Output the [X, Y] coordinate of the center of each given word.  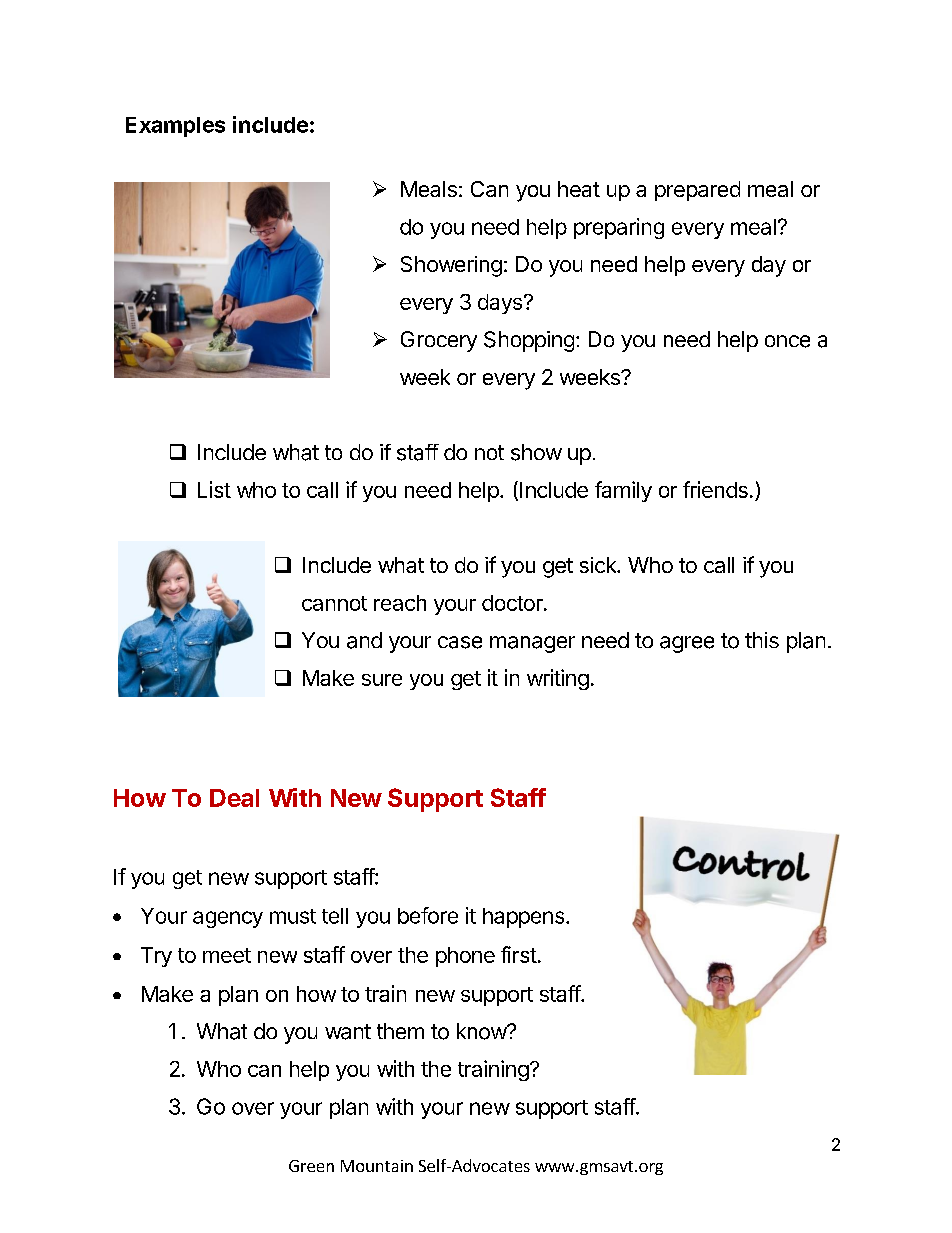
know [482, 1031]
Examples [175, 127]
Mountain [377, 1166]
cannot [334, 603]
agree [687, 644]
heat [579, 189]
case [460, 642]
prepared [697, 191]
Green [311, 1166]
